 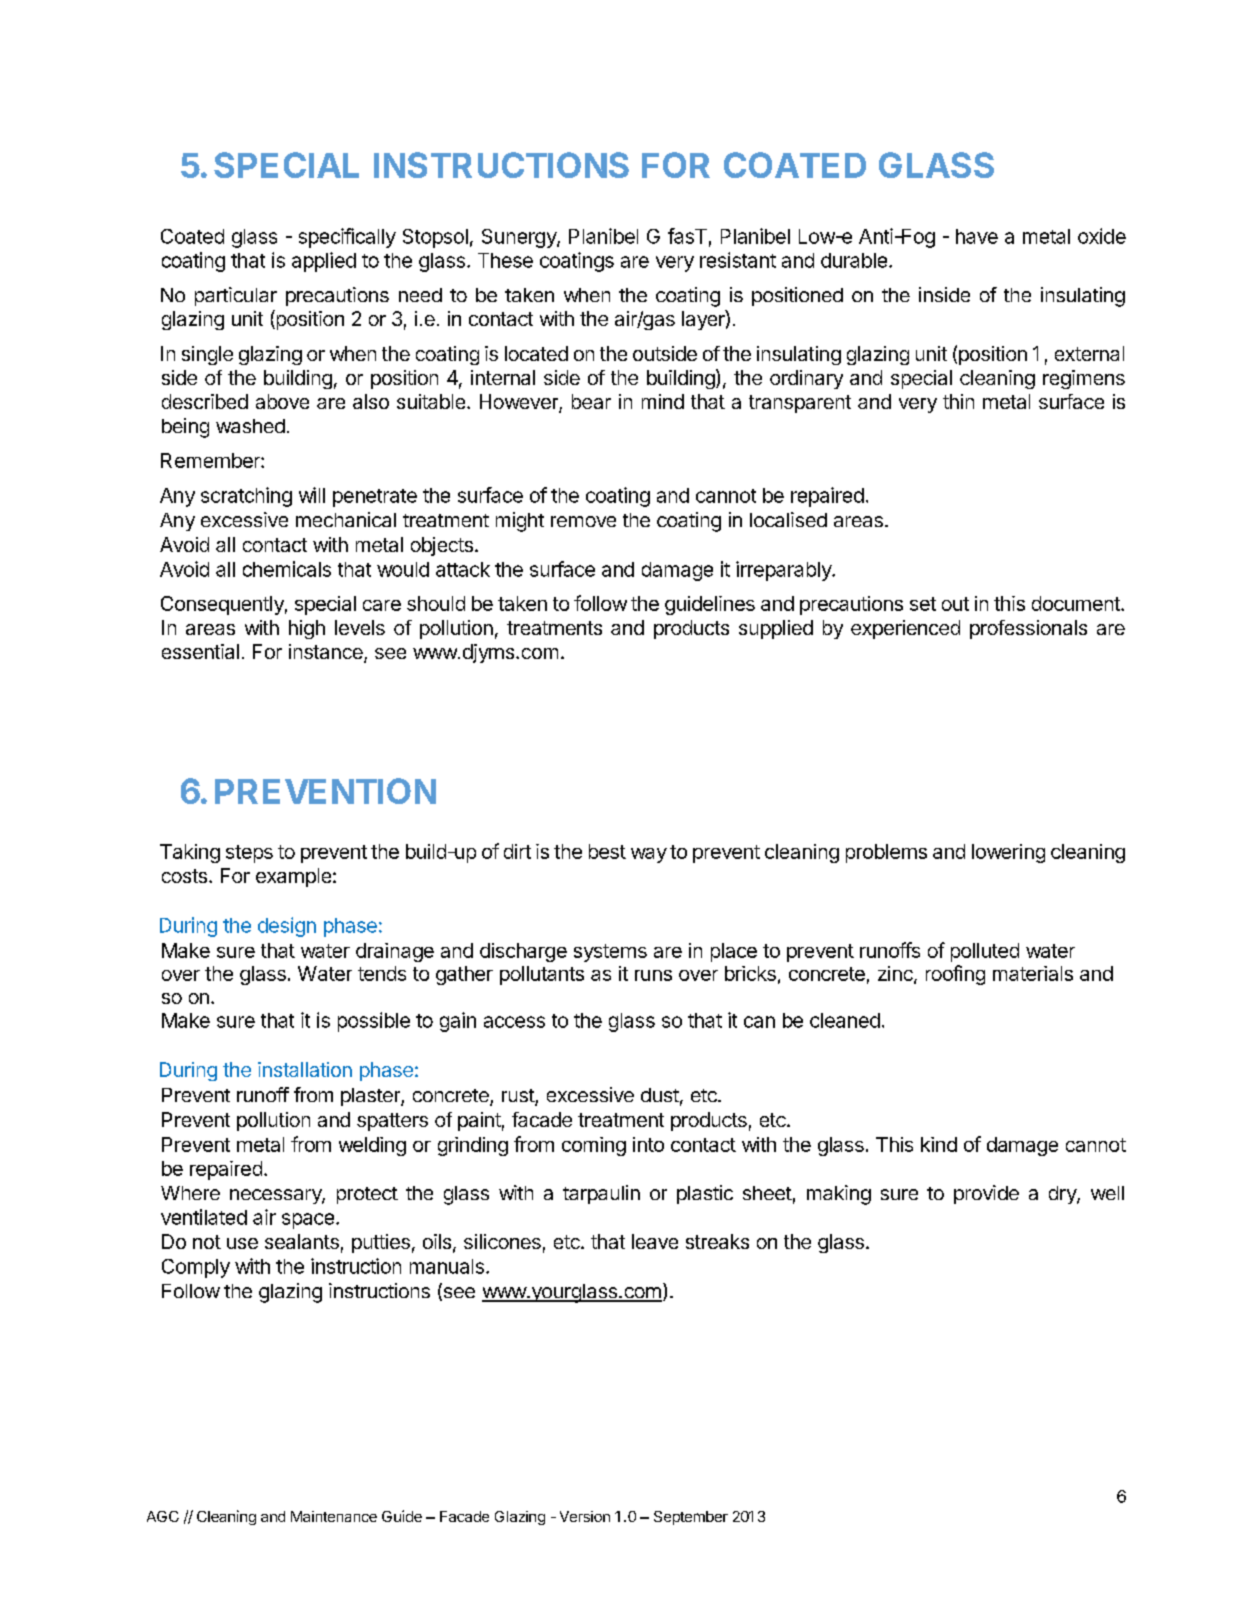 I want to click on installation, so click(x=305, y=1069).
